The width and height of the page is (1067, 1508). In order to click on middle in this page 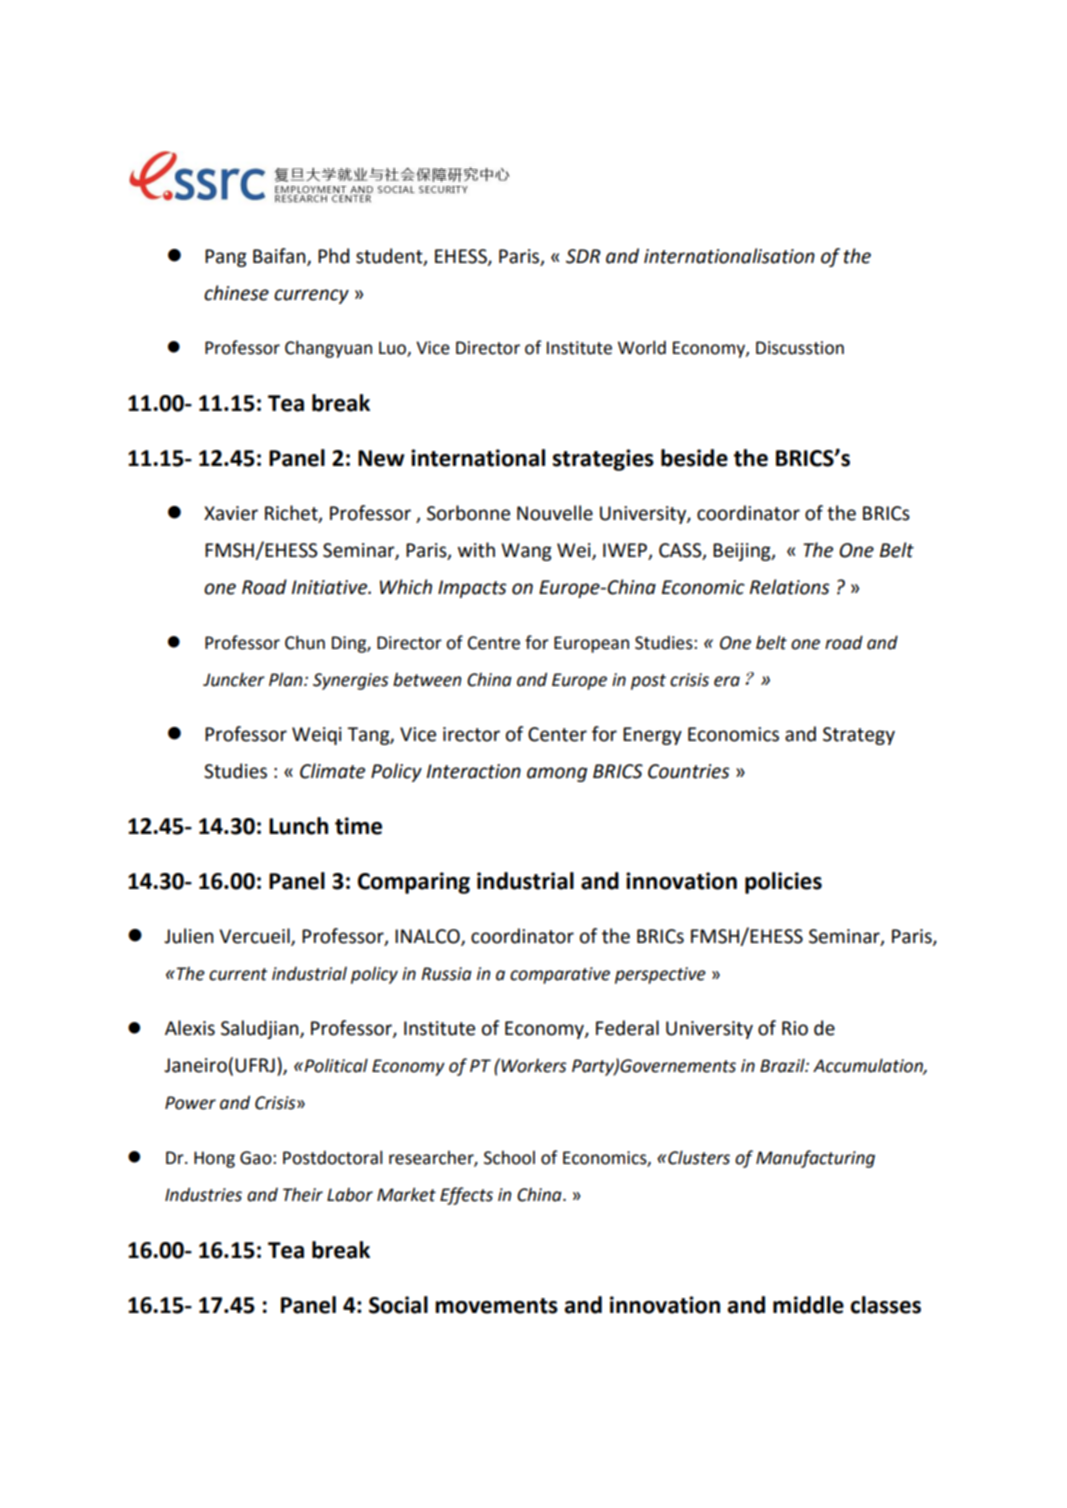, I will do `click(808, 1305)`.
